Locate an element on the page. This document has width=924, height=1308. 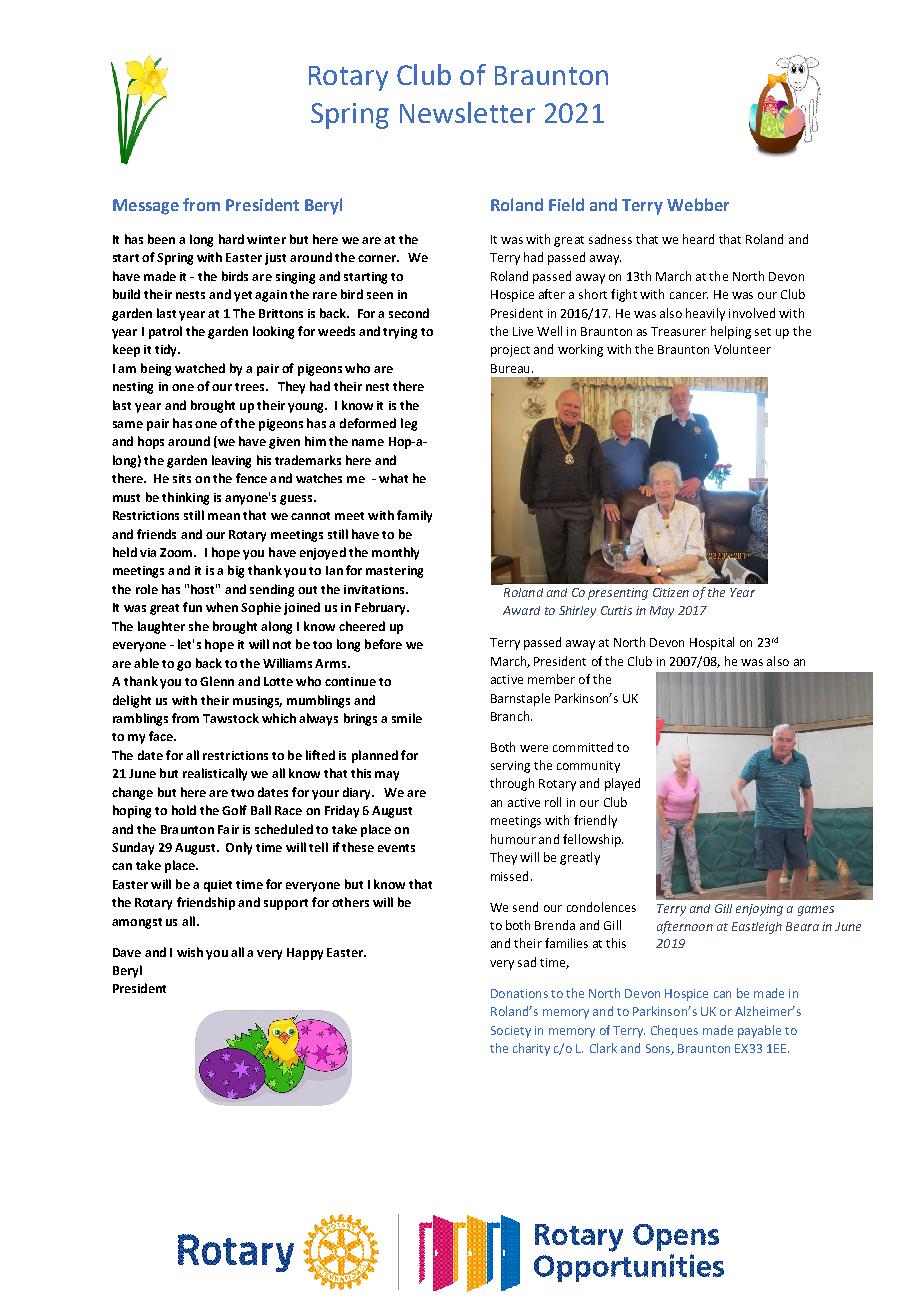
wish is located at coordinates (190, 952).
